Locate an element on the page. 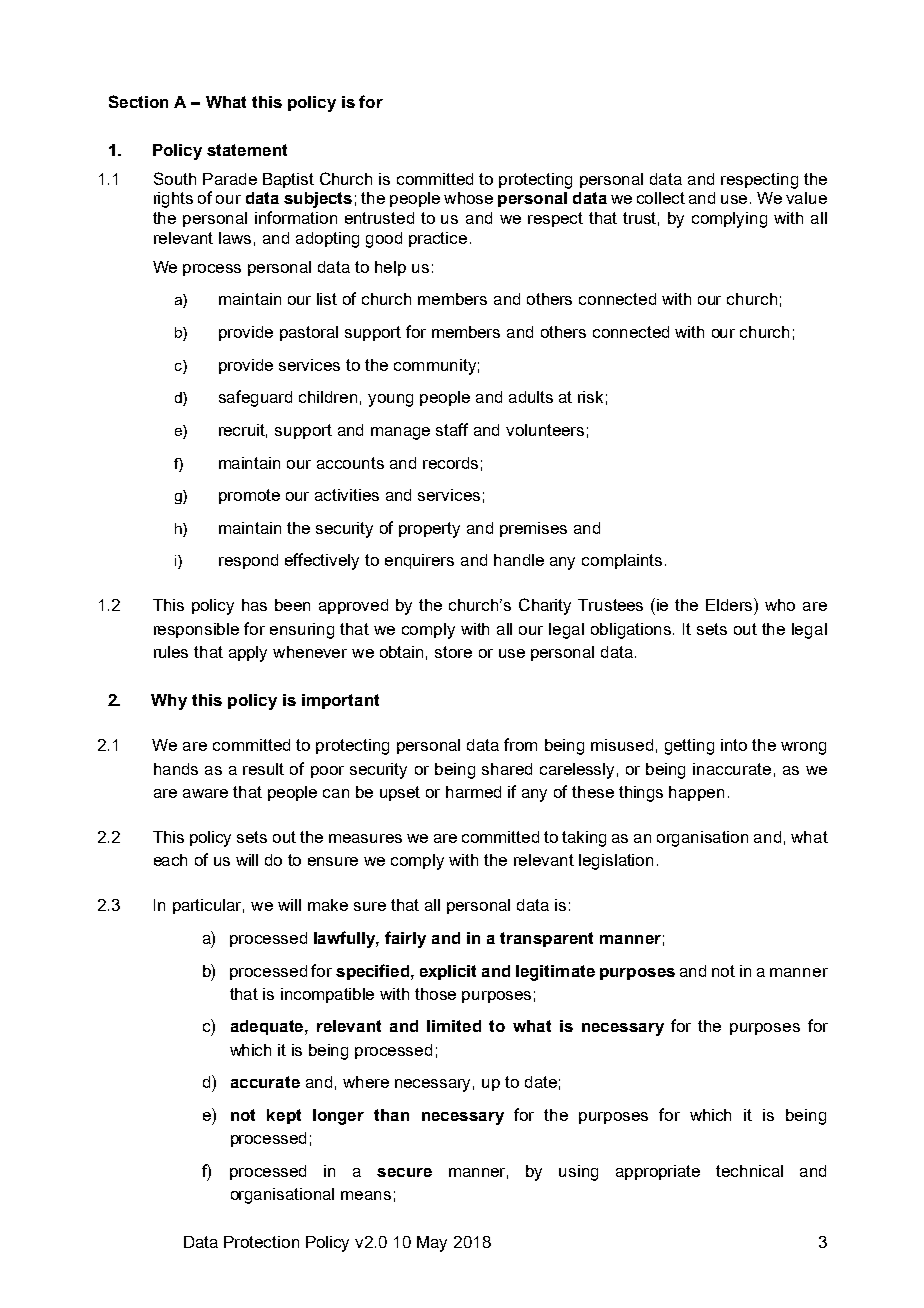 The image size is (924, 1308). complaints is located at coordinates (622, 561).
